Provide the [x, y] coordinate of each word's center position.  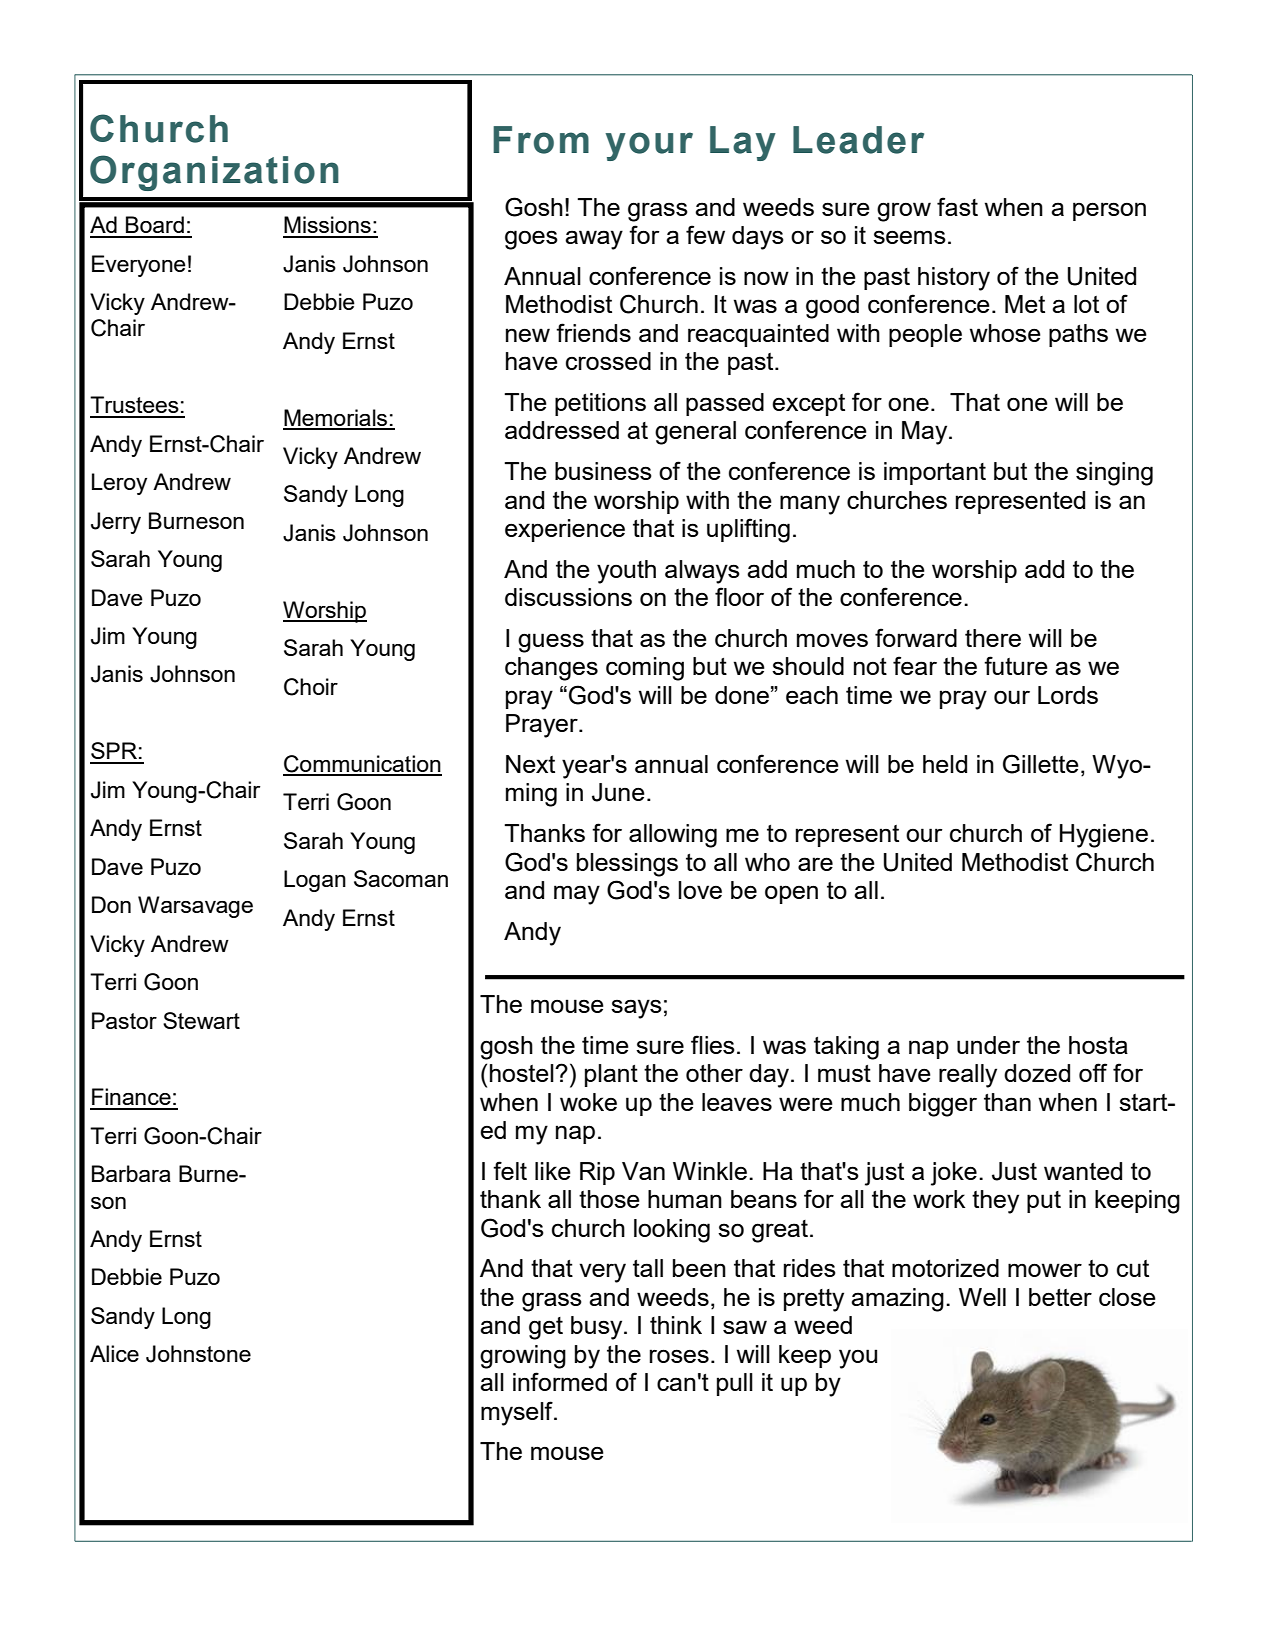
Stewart [201, 1020]
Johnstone [198, 1354]
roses [679, 1356]
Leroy [119, 484]
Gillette [1041, 764]
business [603, 471]
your [649, 146]
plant [611, 1075]
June [618, 792]
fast [957, 206]
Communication [362, 765]
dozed [1037, 1073]
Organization [214, 173]
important [935, 473]
